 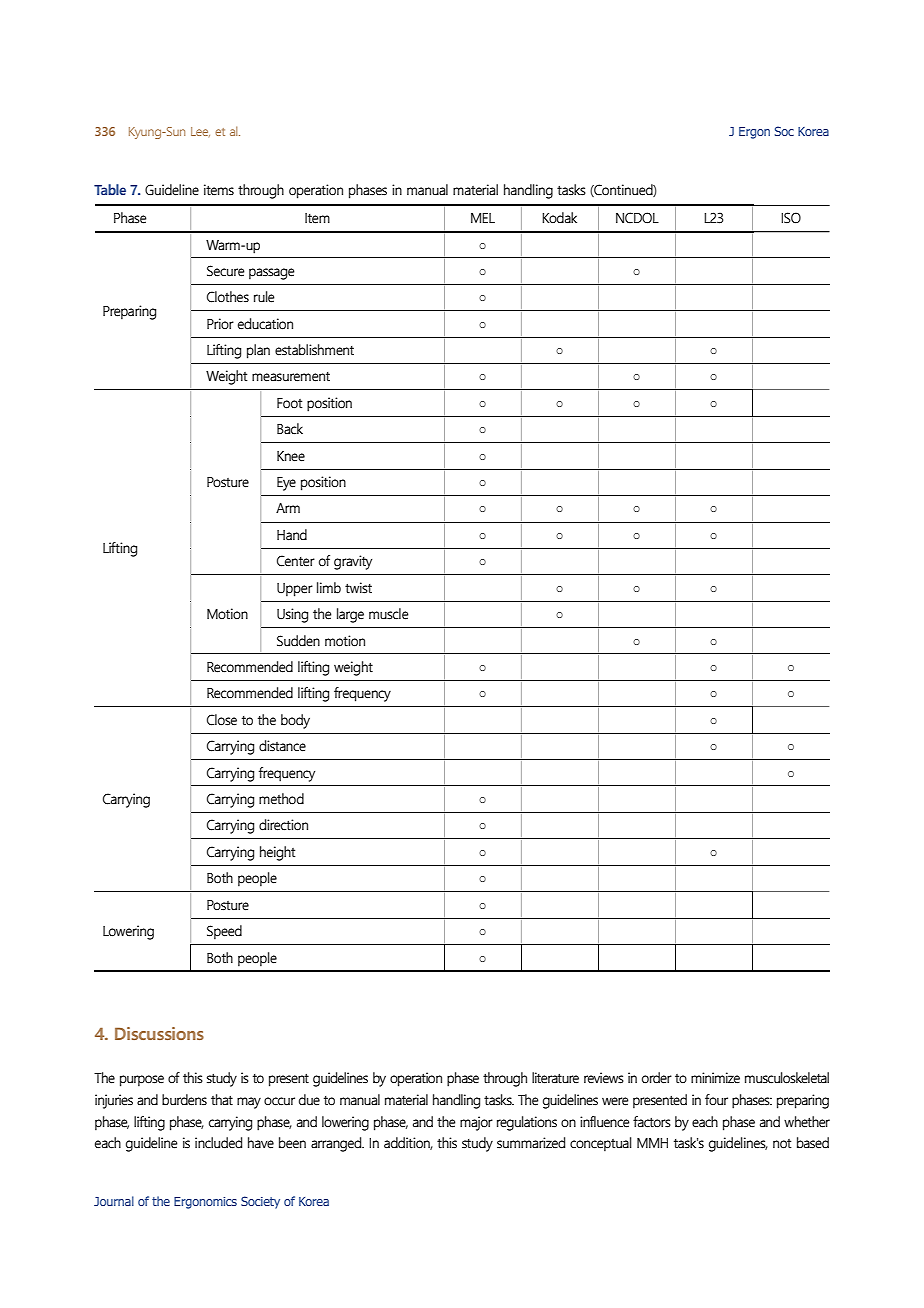 I want to click on MEL, so click(x=483, y=218).
